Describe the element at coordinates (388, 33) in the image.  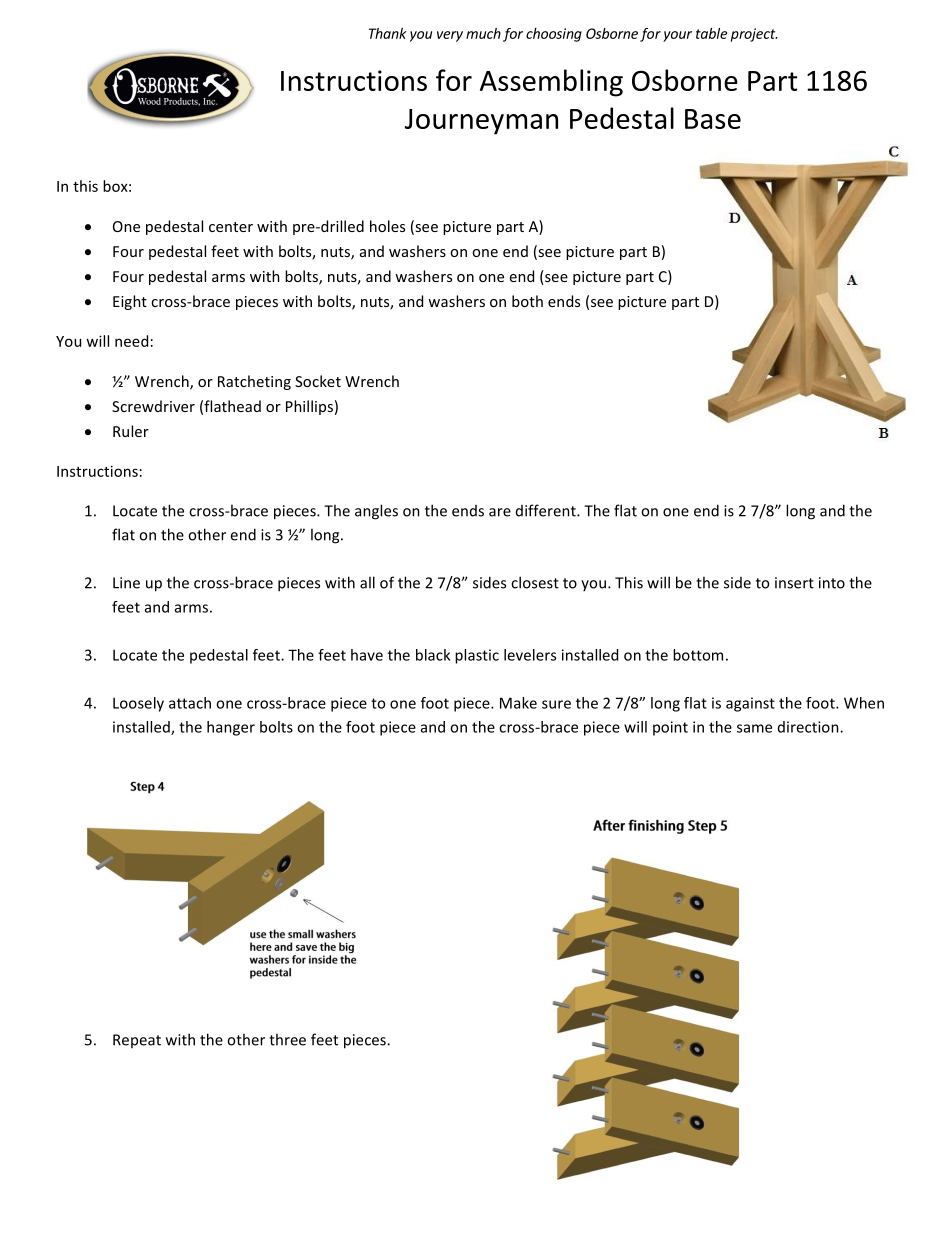
I see `Thank` at that location.
